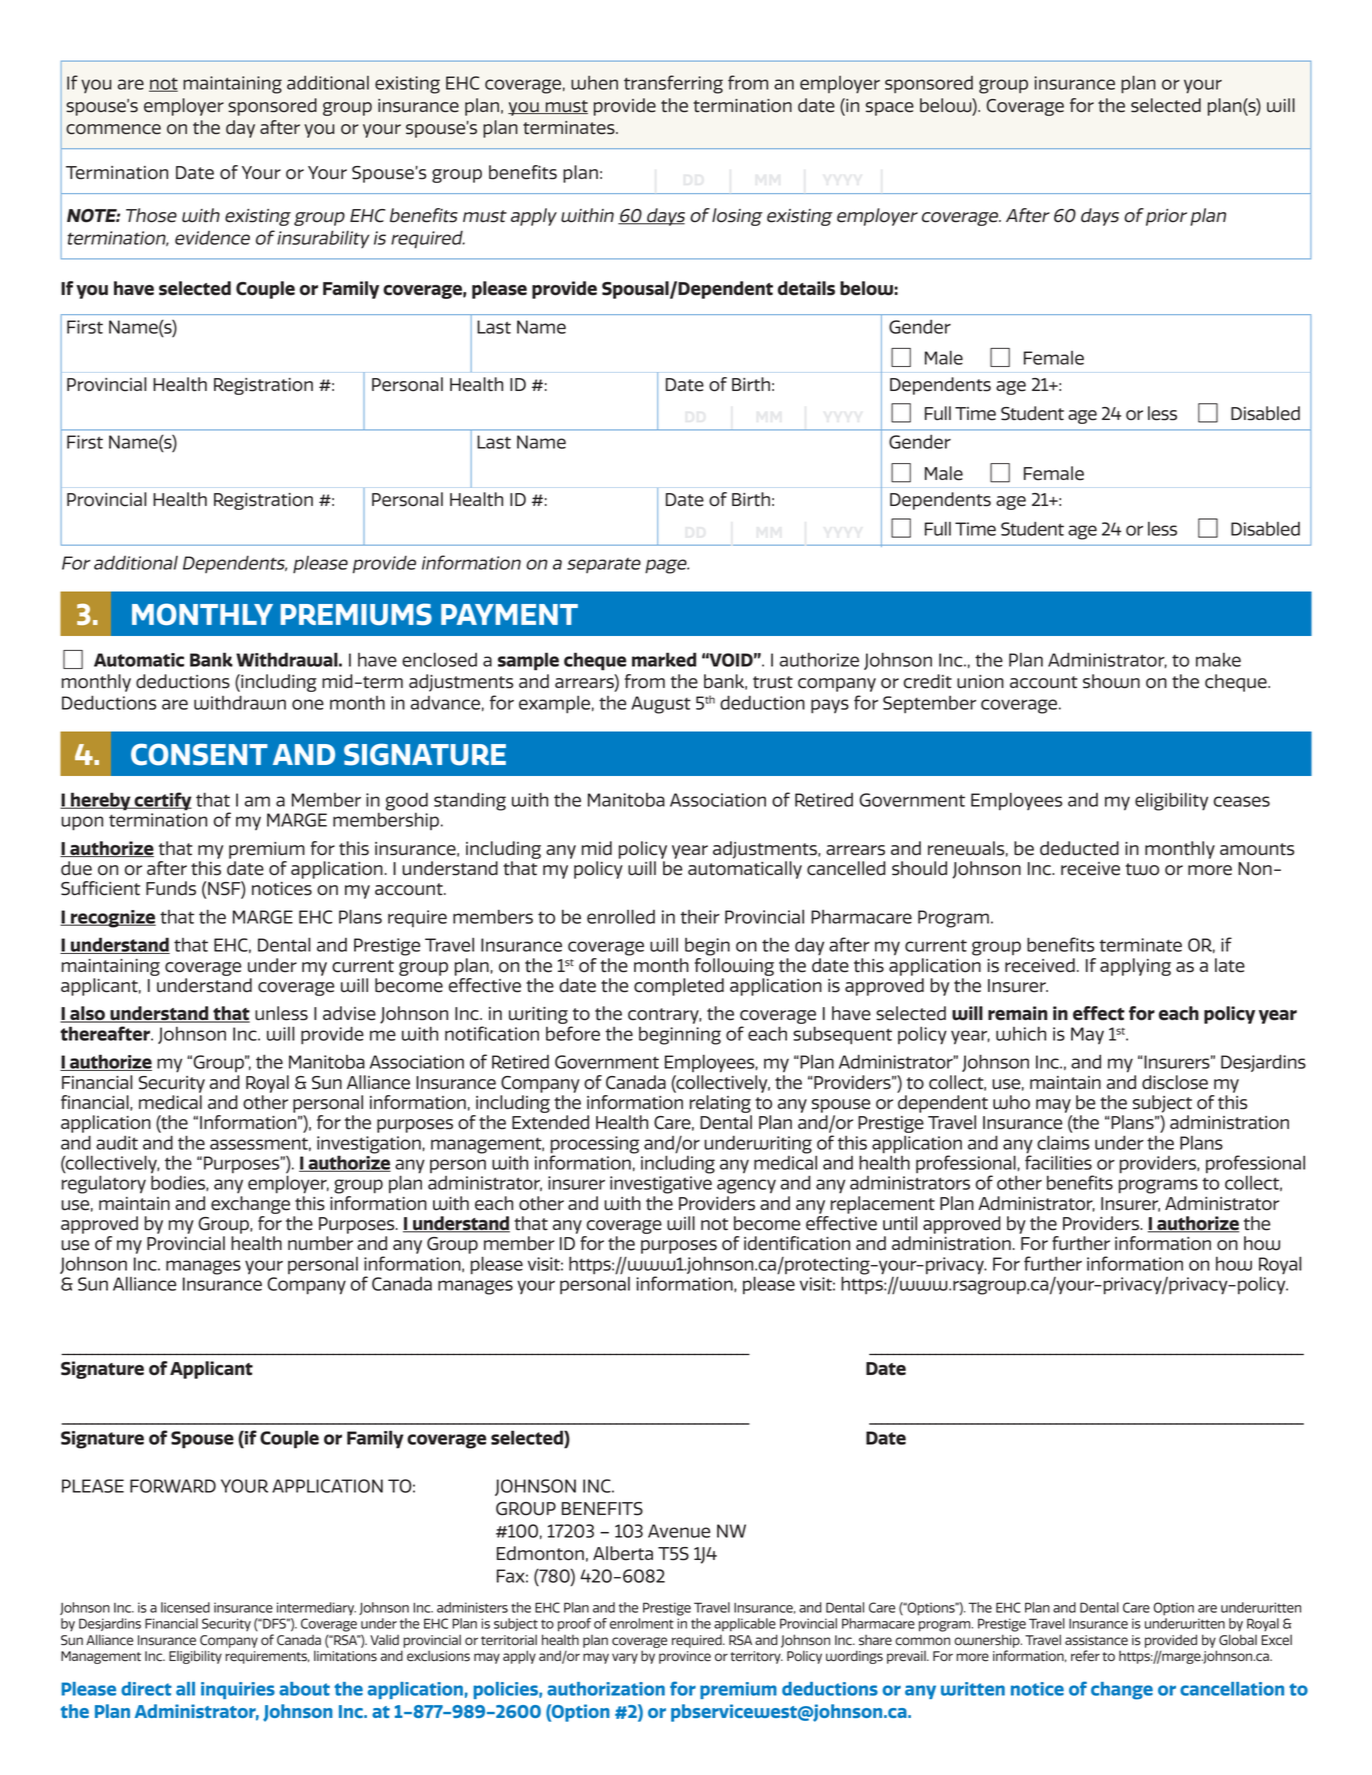 The width and height of the document is (1372, 1775). Describe the element at coordinates (890, 109) in the document. I see `space` at that location.
